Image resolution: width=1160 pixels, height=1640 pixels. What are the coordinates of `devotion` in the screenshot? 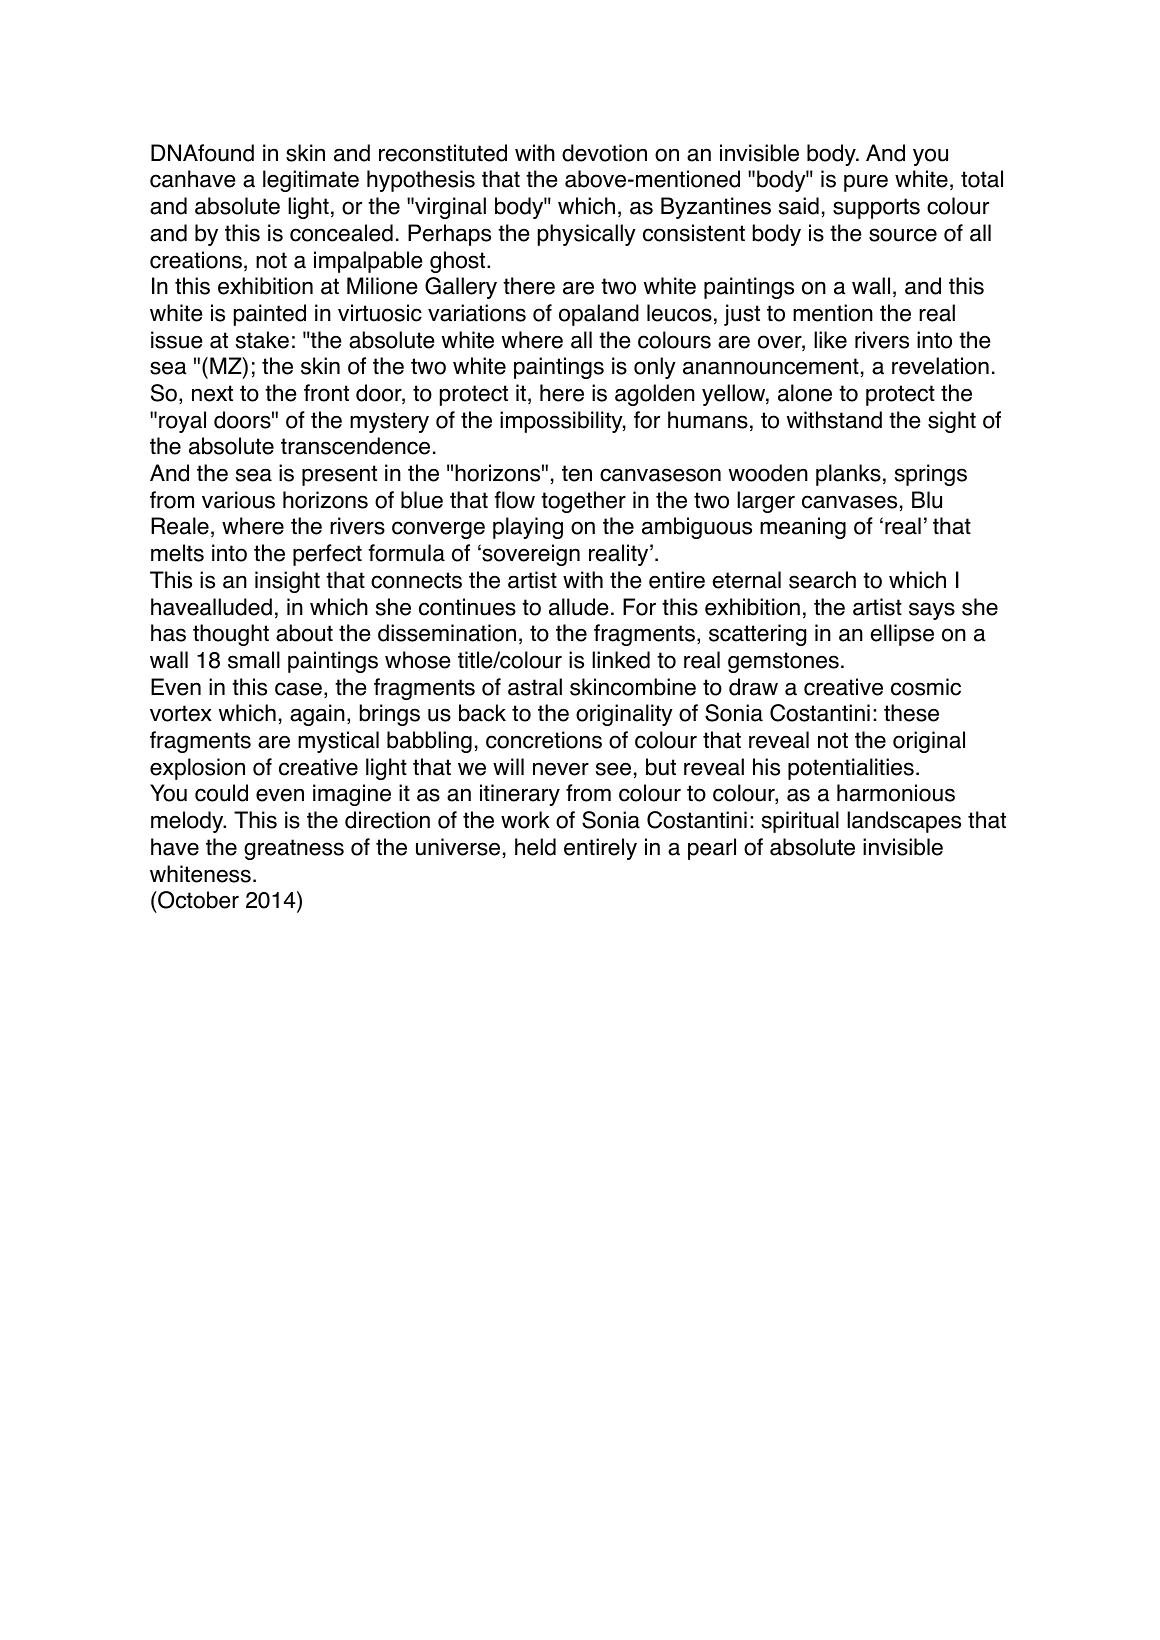 It's located at (604, 153).
